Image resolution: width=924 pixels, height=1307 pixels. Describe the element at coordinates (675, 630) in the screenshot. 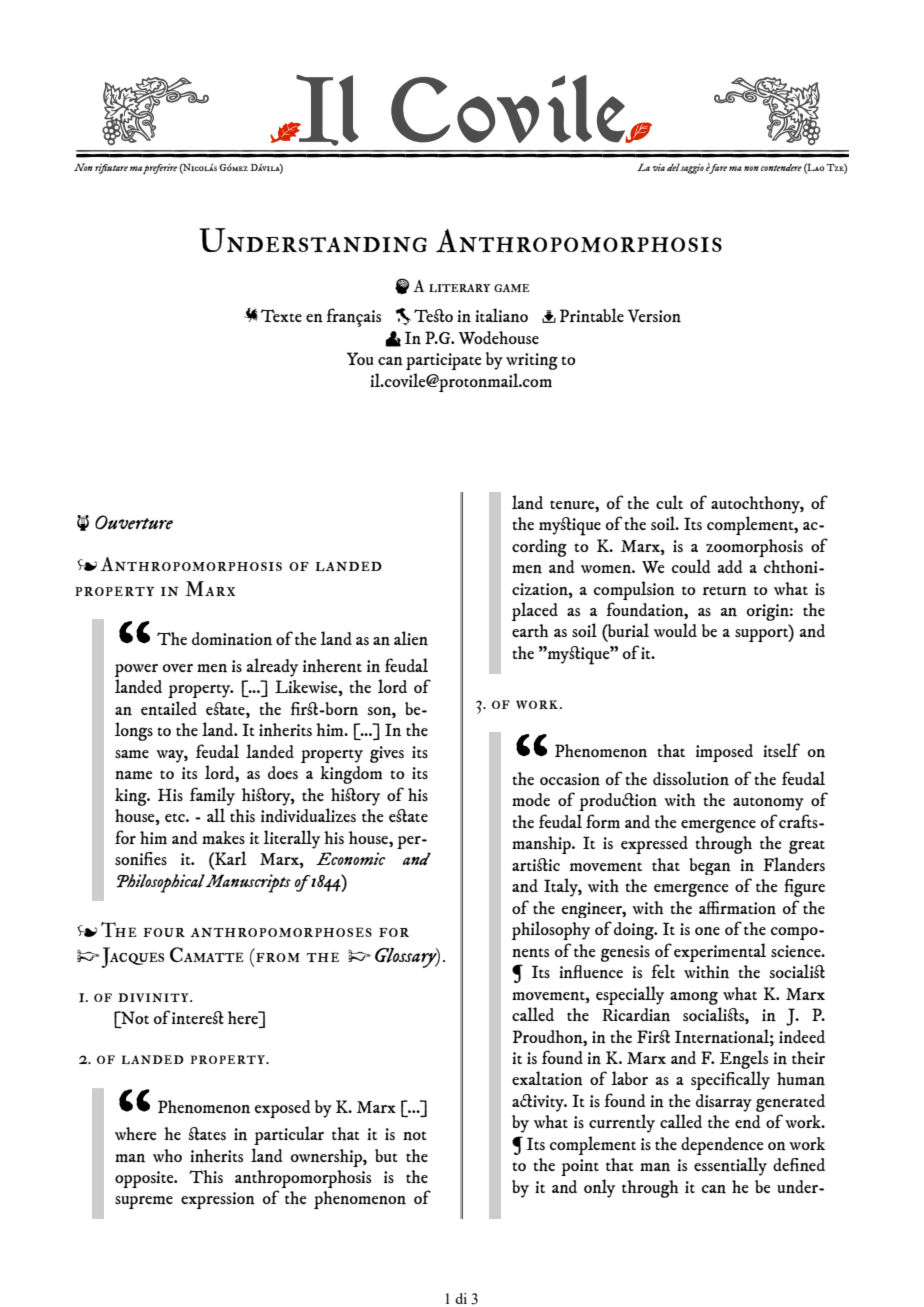

I see `would` at that location.
